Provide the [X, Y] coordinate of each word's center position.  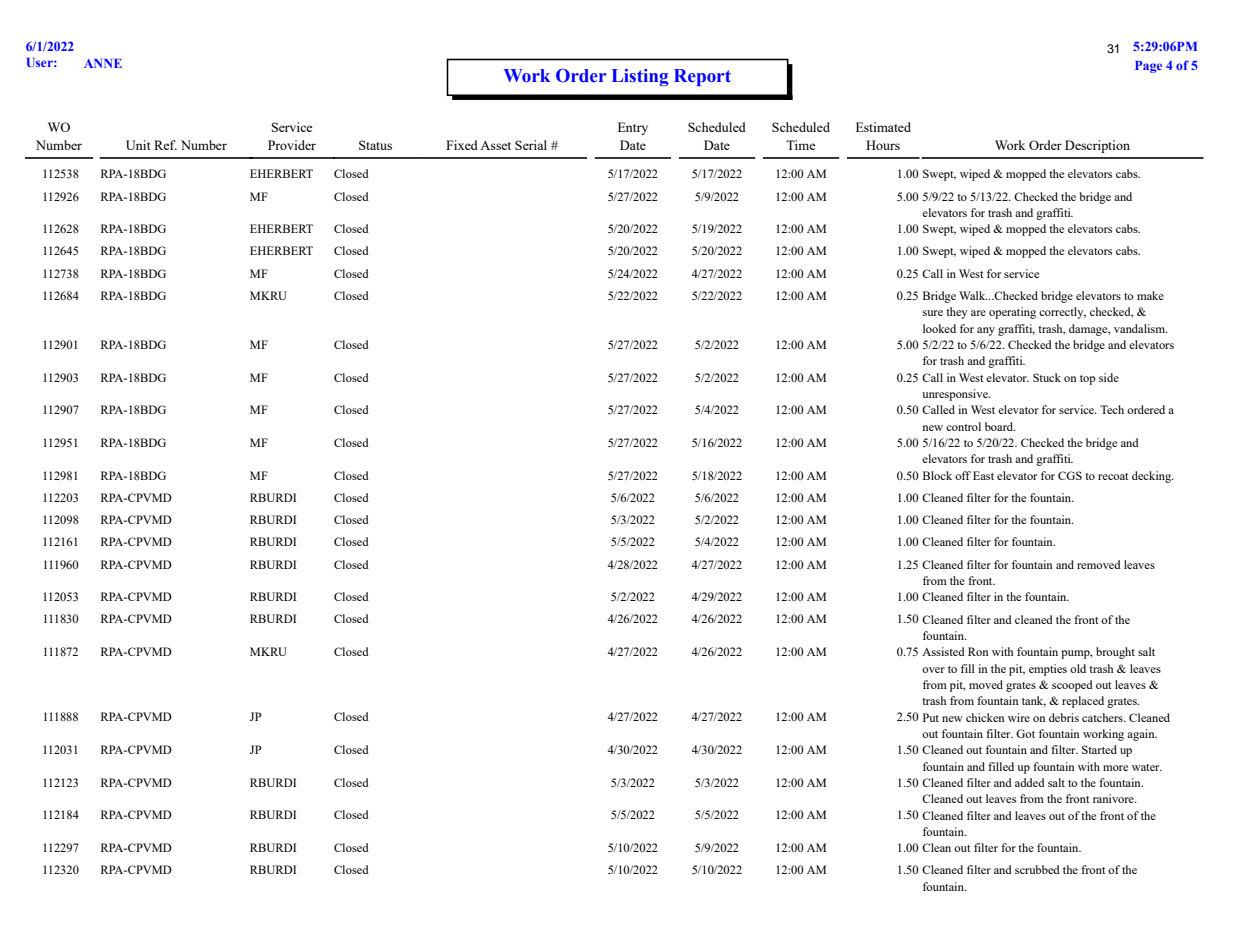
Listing [640, 77]
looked [939, 328]
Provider [292, 145]
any [986, 331]
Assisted [943, 651]
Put [931, 717]
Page [1148, 67]
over [933, 670]
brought [1115, 653]
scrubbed [1037, 869]
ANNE [103, 63]
